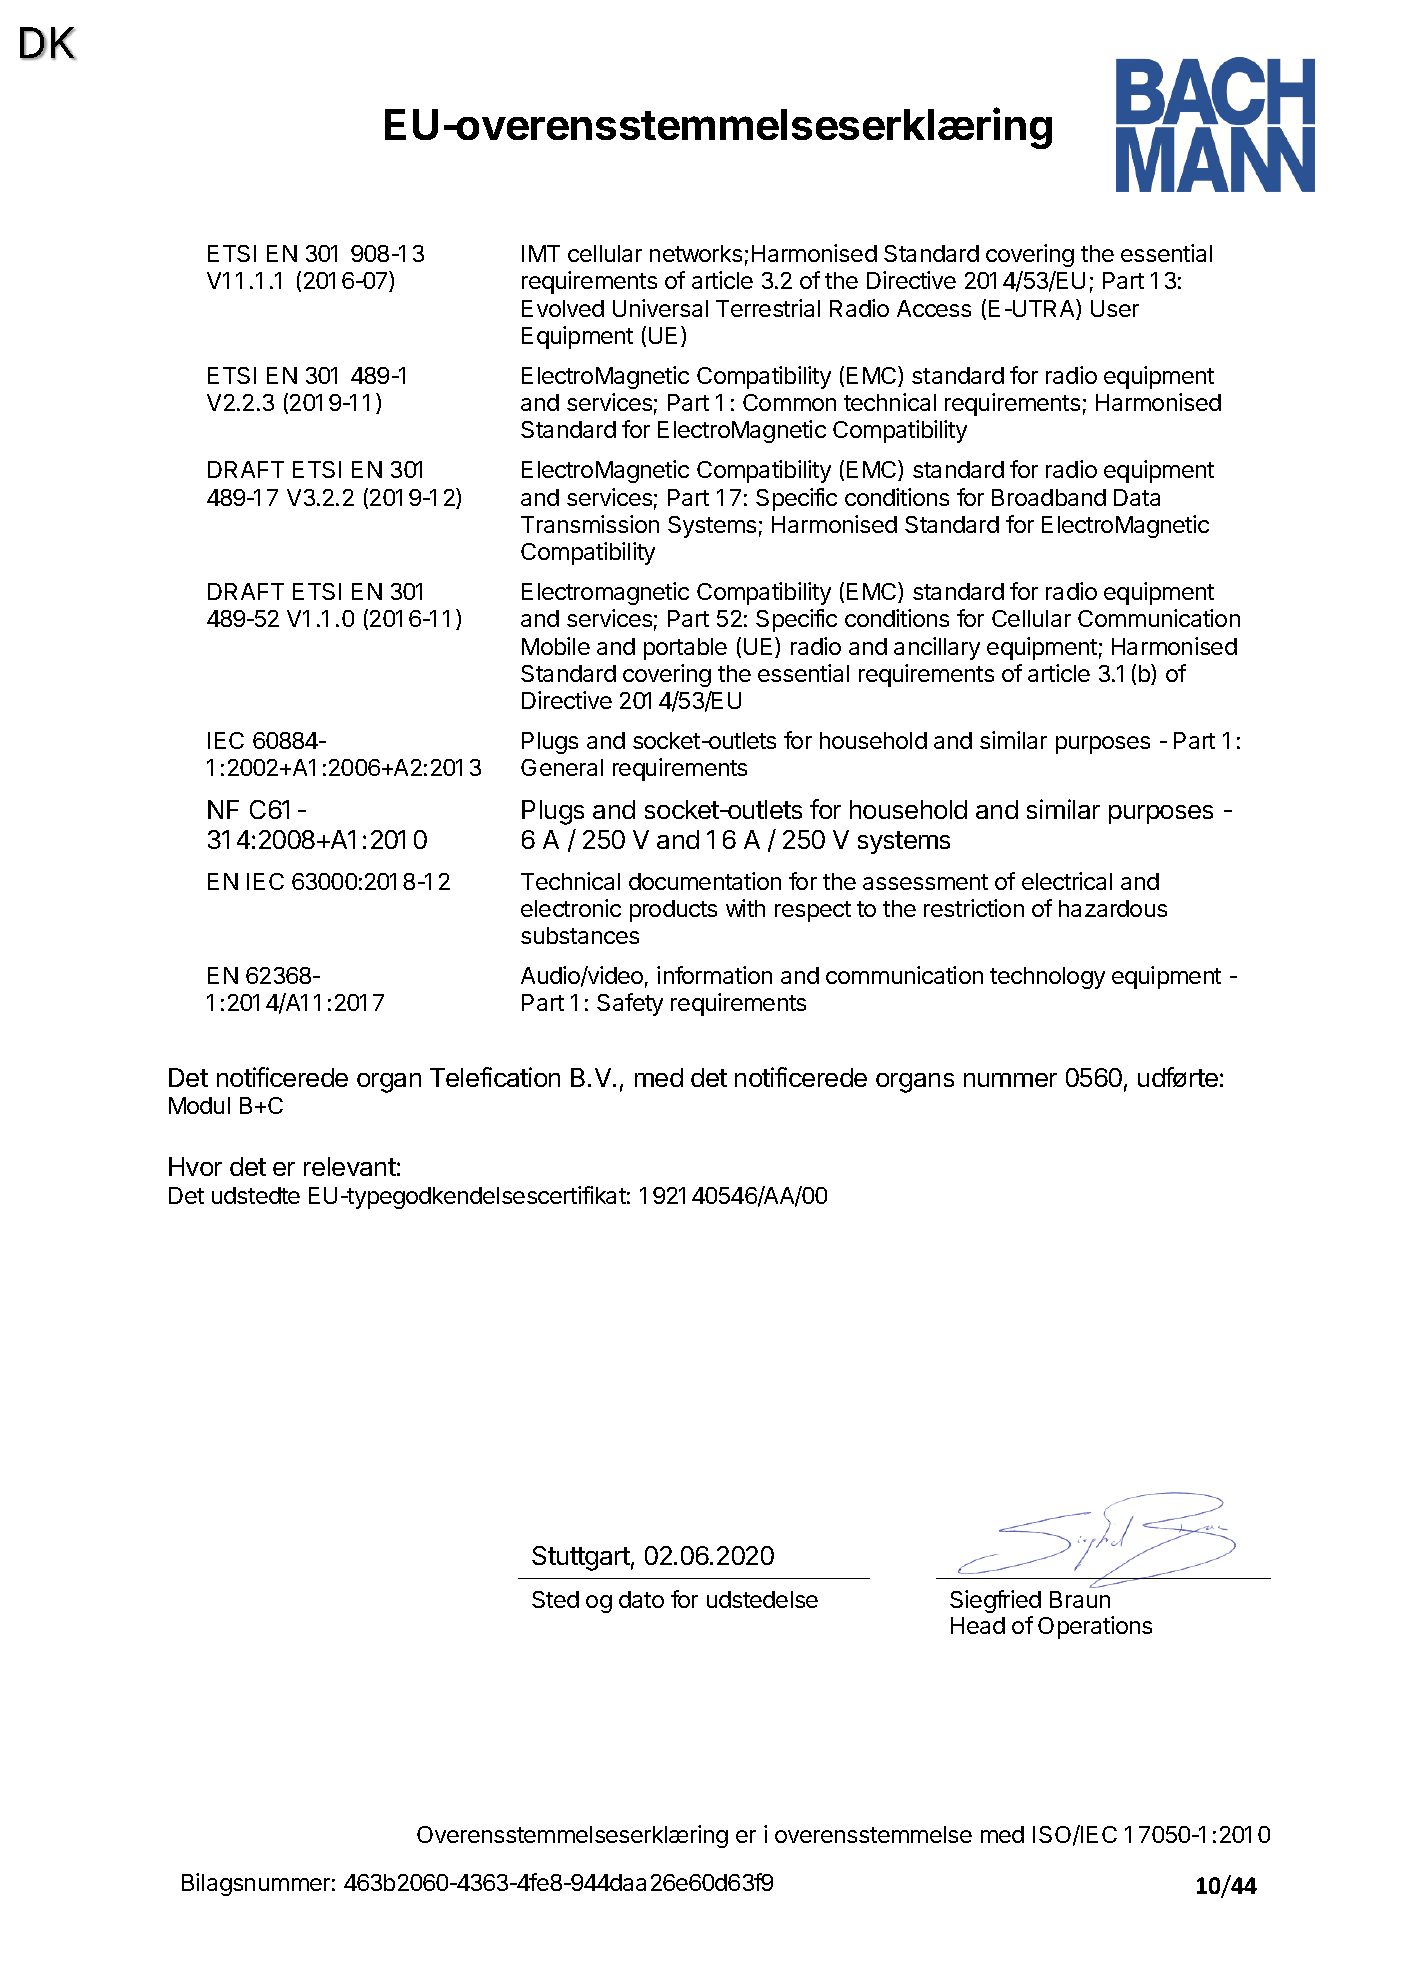 This screenshot has width=1404, height=1986. I want to click on Stuttgart, so click(581, 1558).
